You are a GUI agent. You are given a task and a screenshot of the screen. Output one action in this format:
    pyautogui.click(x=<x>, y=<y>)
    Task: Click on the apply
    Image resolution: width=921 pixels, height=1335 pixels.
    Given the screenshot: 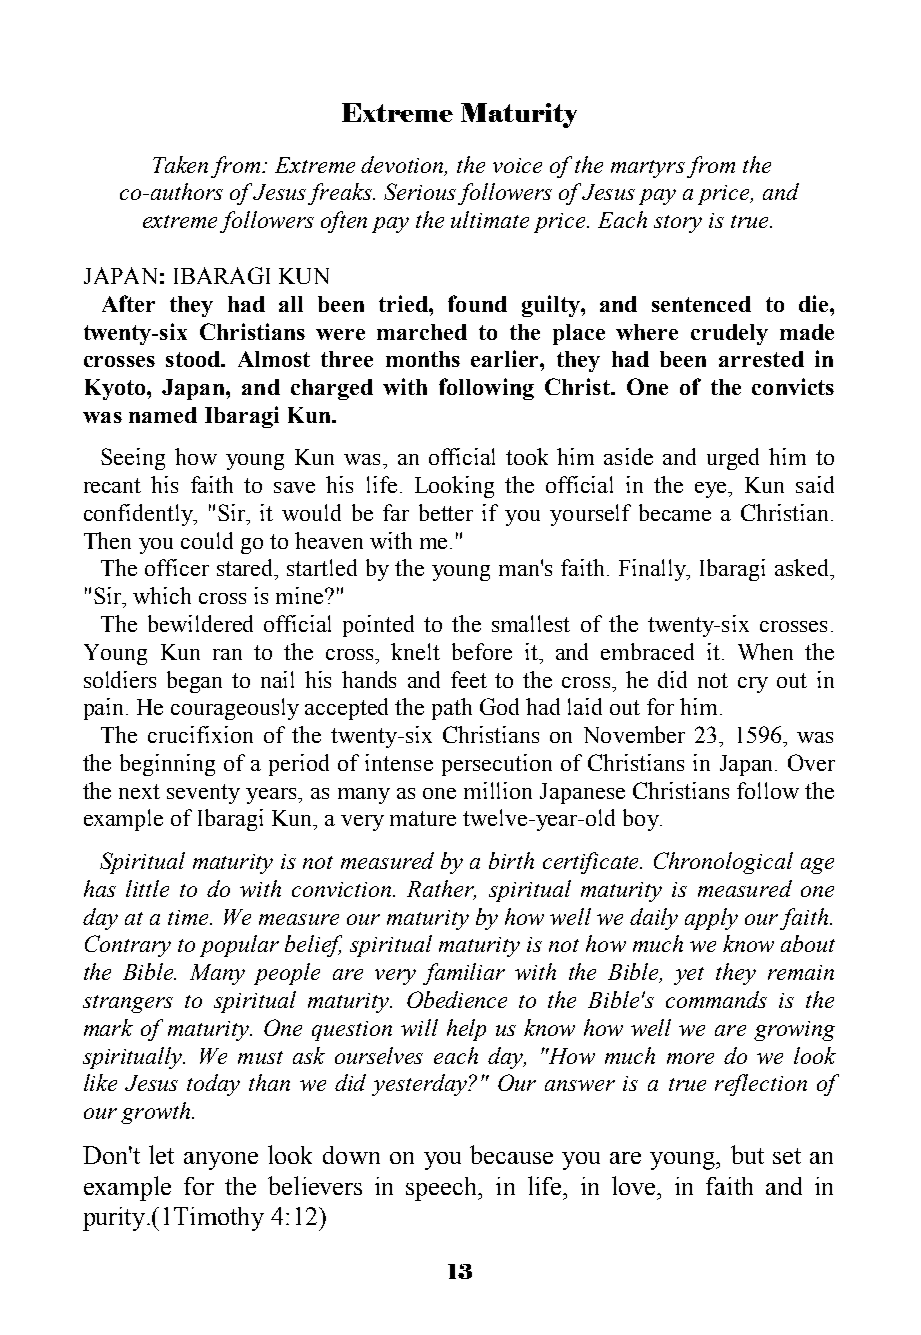 What is the action you would take?
    pyautogui.click(x=711, y=919)
